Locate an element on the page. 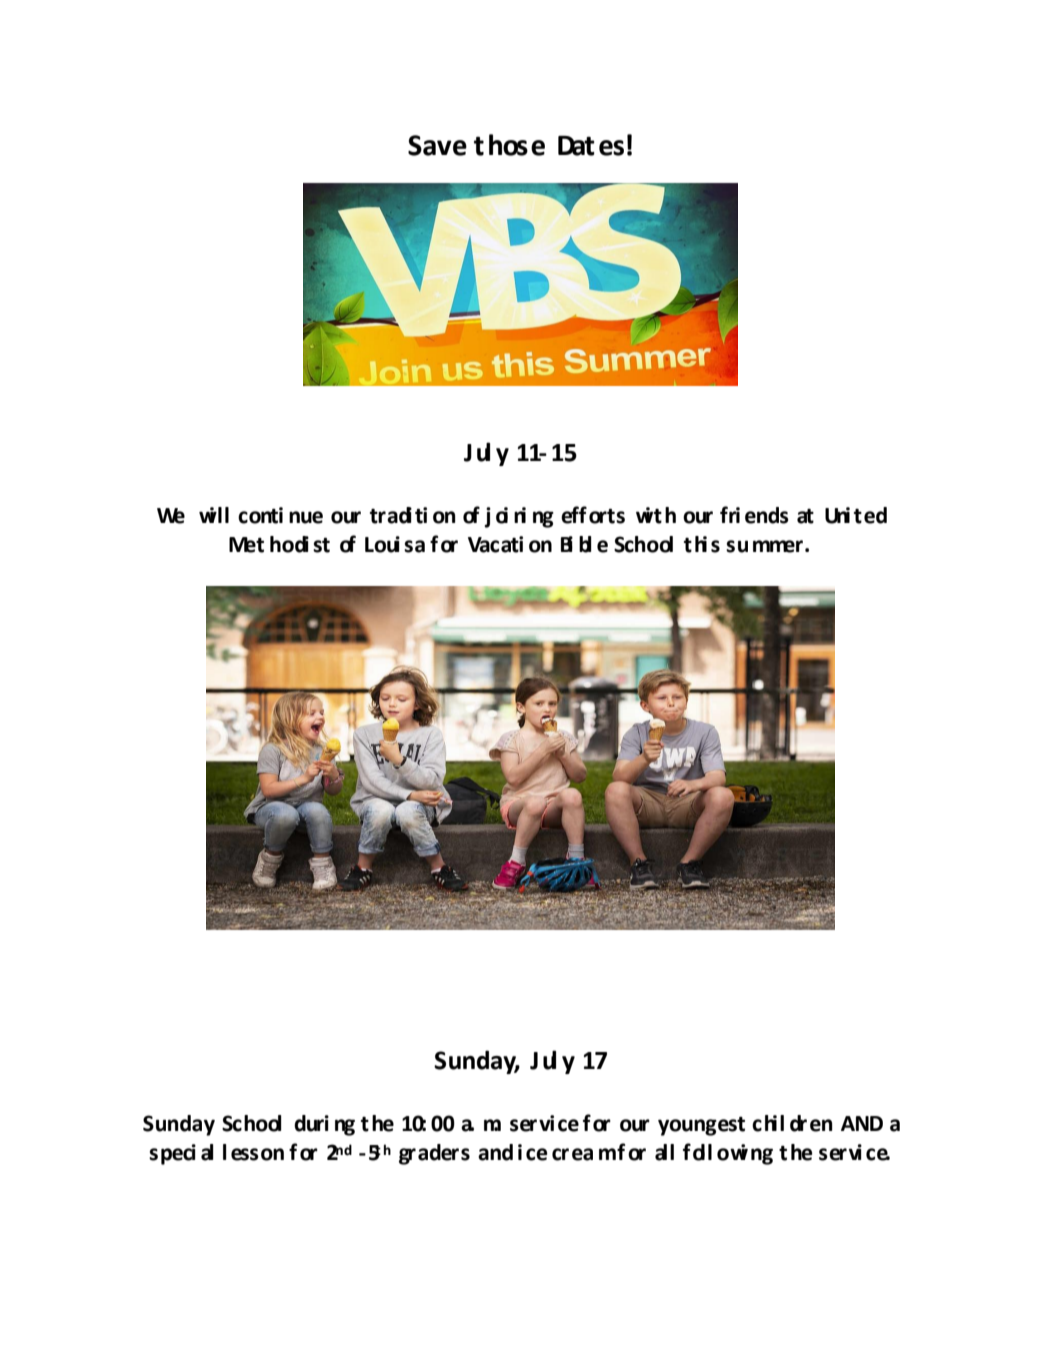  Save is located at coordinates (437, 145).
